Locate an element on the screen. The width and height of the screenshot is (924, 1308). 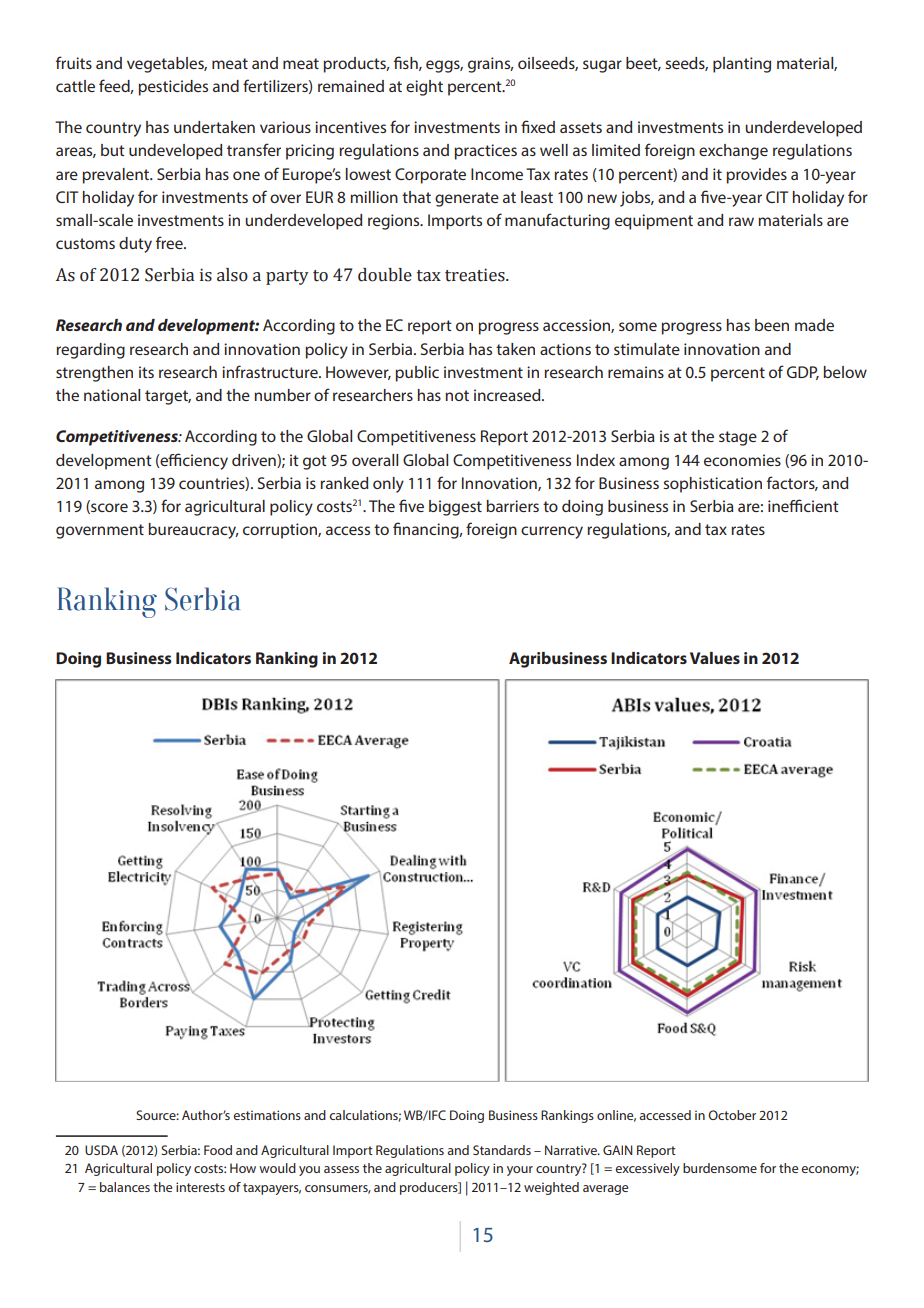
Values is located at coordinates (715, 658).
